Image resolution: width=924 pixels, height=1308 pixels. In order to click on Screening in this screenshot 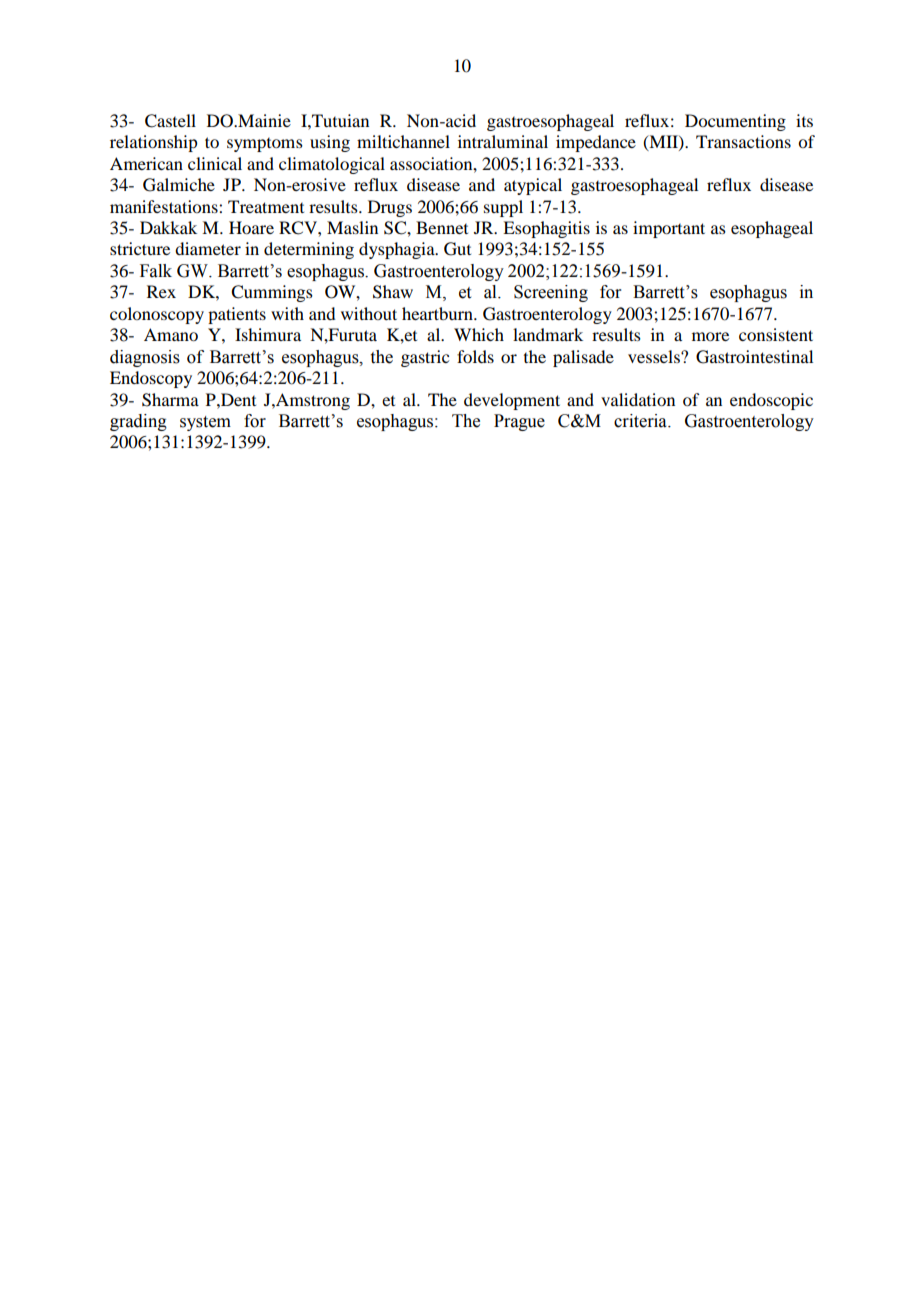, I will do `click(551, 293)`.
